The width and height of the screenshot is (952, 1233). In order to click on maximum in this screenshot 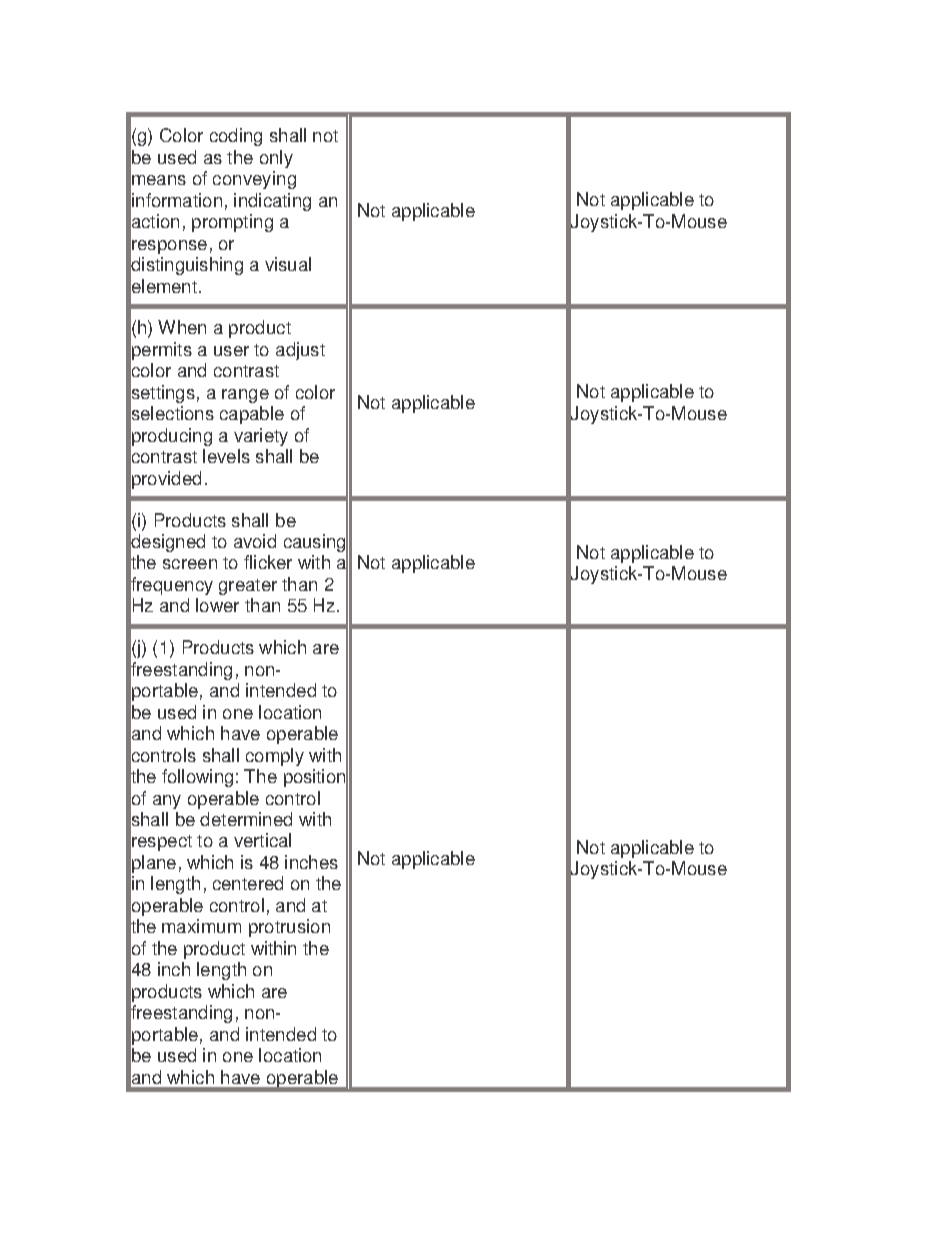, I will do `click(201, 926)`.
